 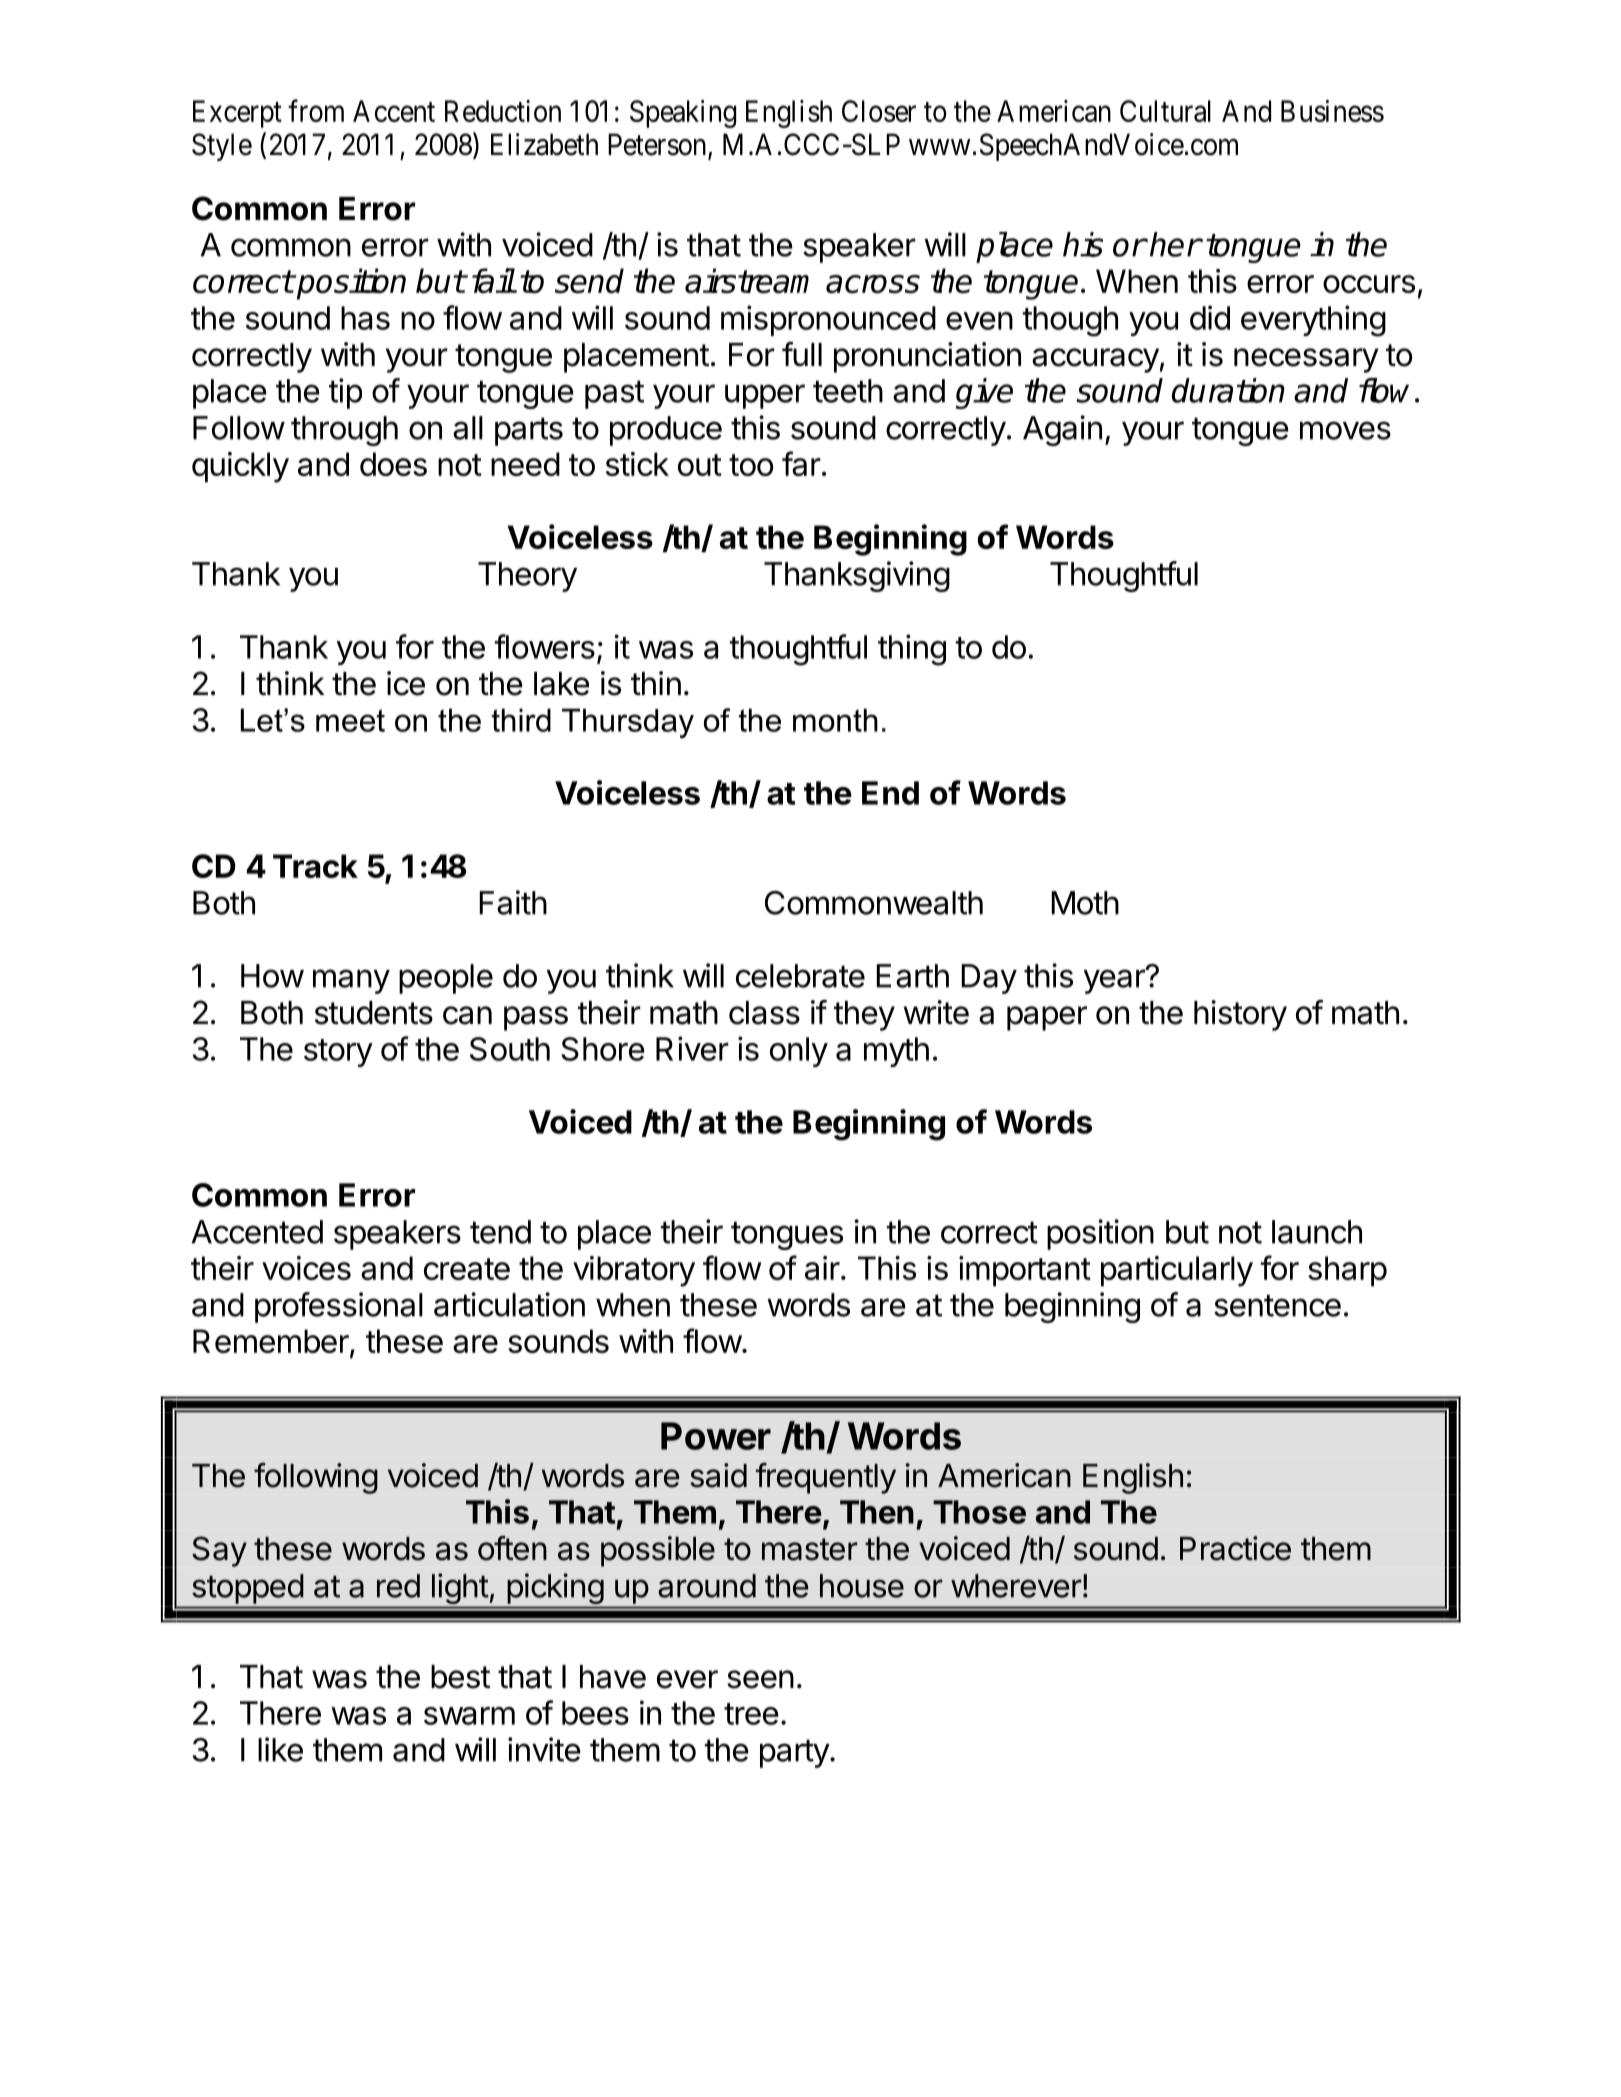 What do you see at coordinates (1165, 111) in the screenshot?
I see `Cultural` at bounding box center [1165, 111].
